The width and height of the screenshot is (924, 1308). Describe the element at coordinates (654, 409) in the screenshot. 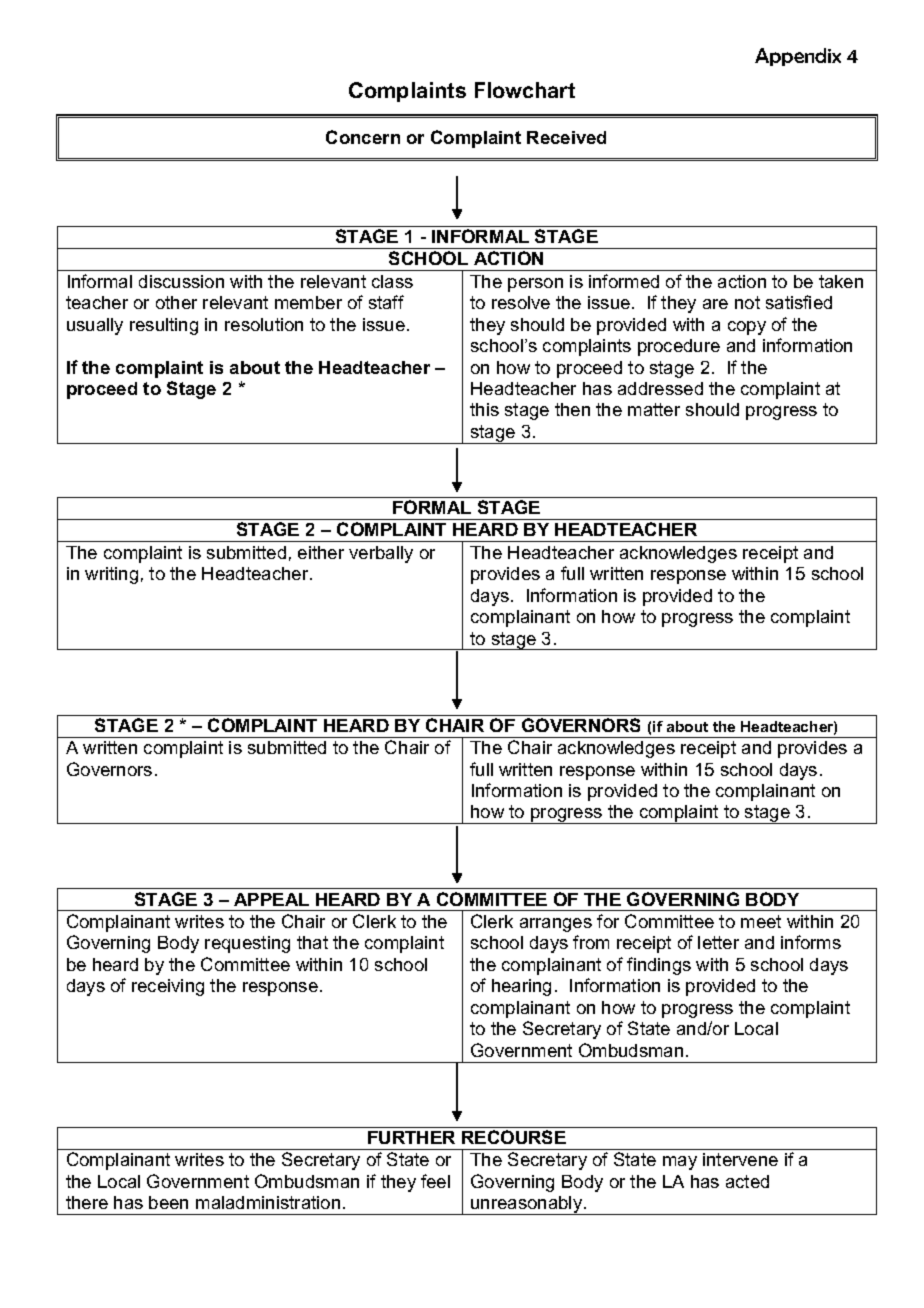

I see `matter` at that location.
